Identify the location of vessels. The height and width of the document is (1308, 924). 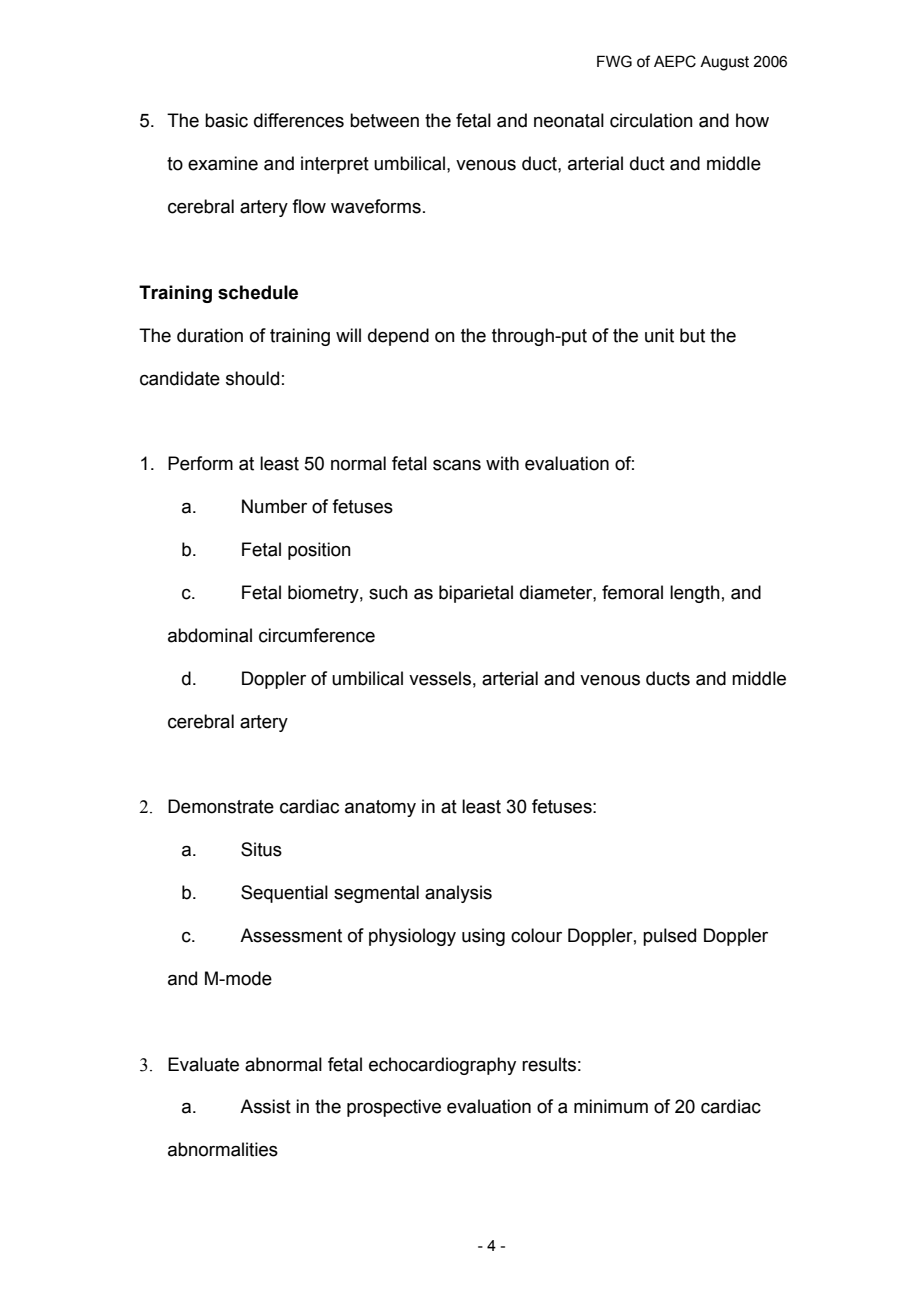
(440, 678).
